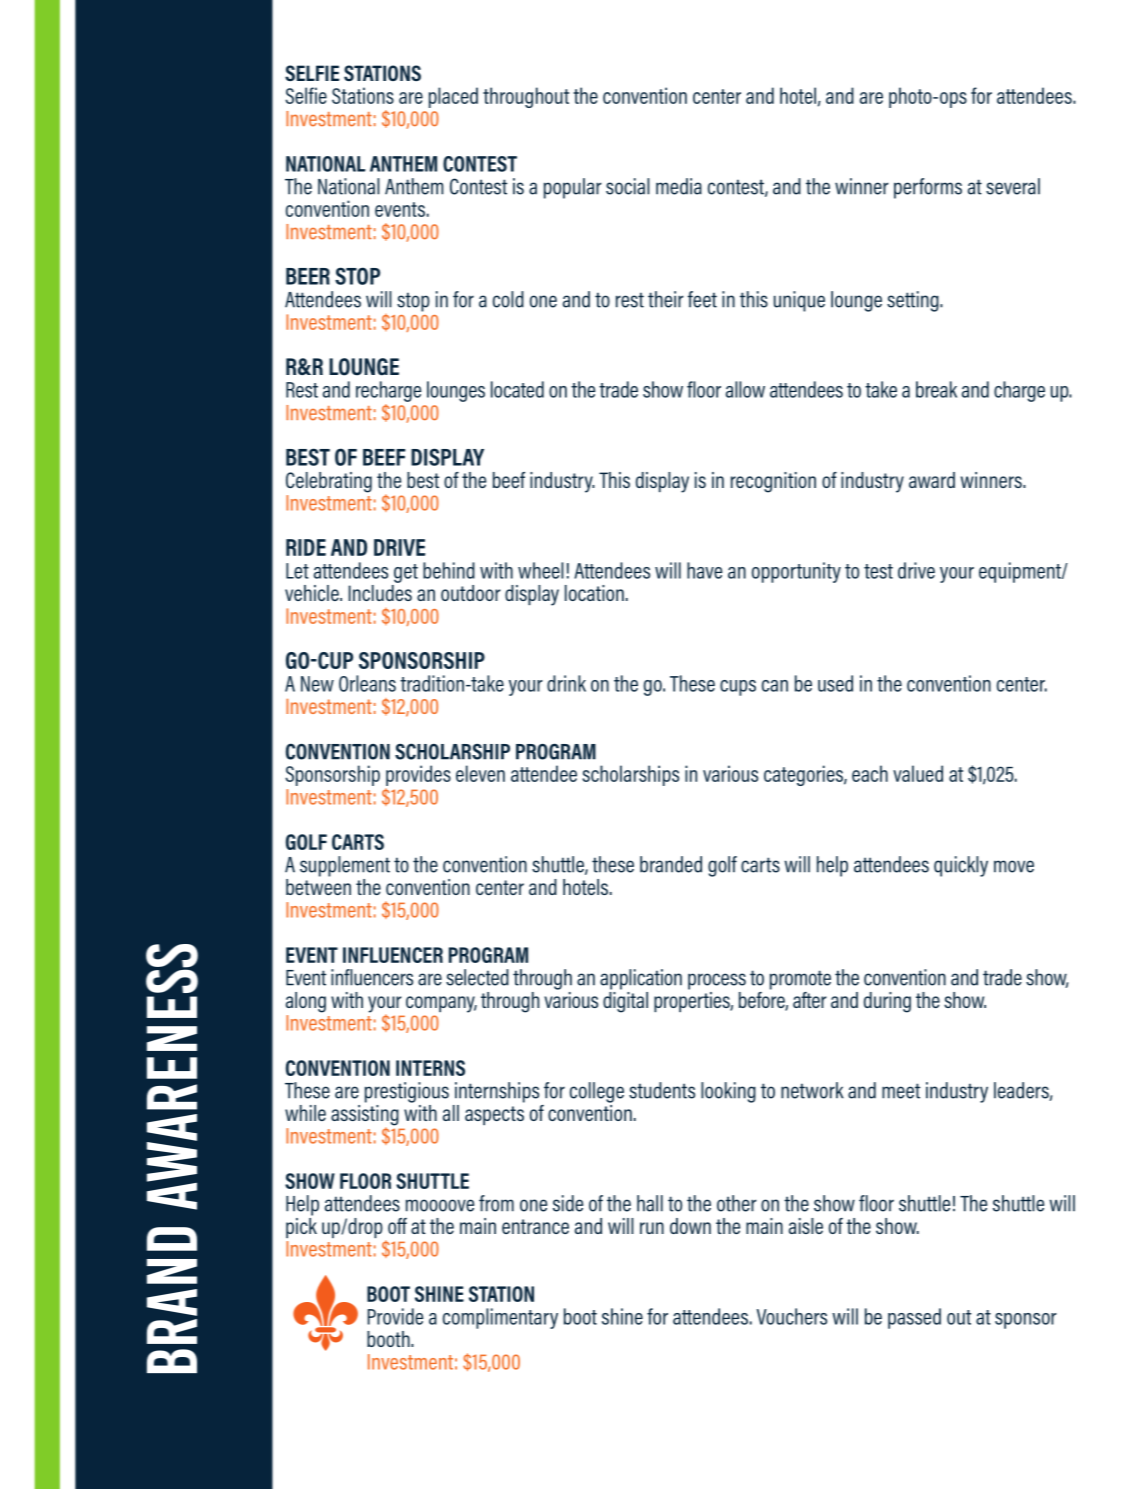 The height and width of the screenshot is (1489, 1148). I want to click on their, so click(666, 299).
